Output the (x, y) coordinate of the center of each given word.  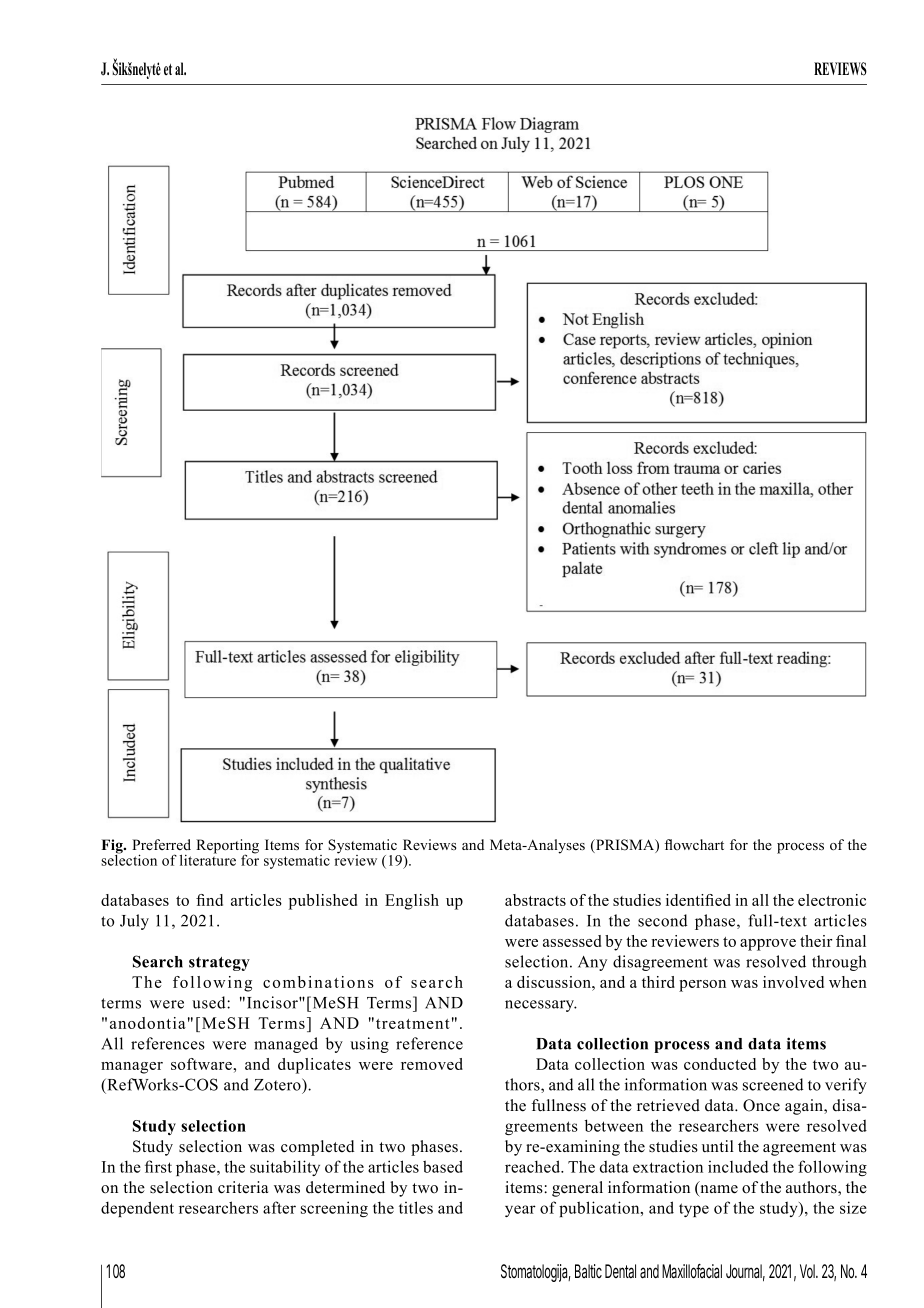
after (279, 1207)
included (738, 1166)
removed (432, 1064)
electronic (832, 900)
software (202, 1064)
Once (761, 1105)
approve (768, 945)
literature (208, 859)
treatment (413, 1024)
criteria (243, 1187)
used (210, 1002)
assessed (572, 941)
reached (534, 1166)
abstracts (535, 900)
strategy (219, 964)
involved (793, 982)
